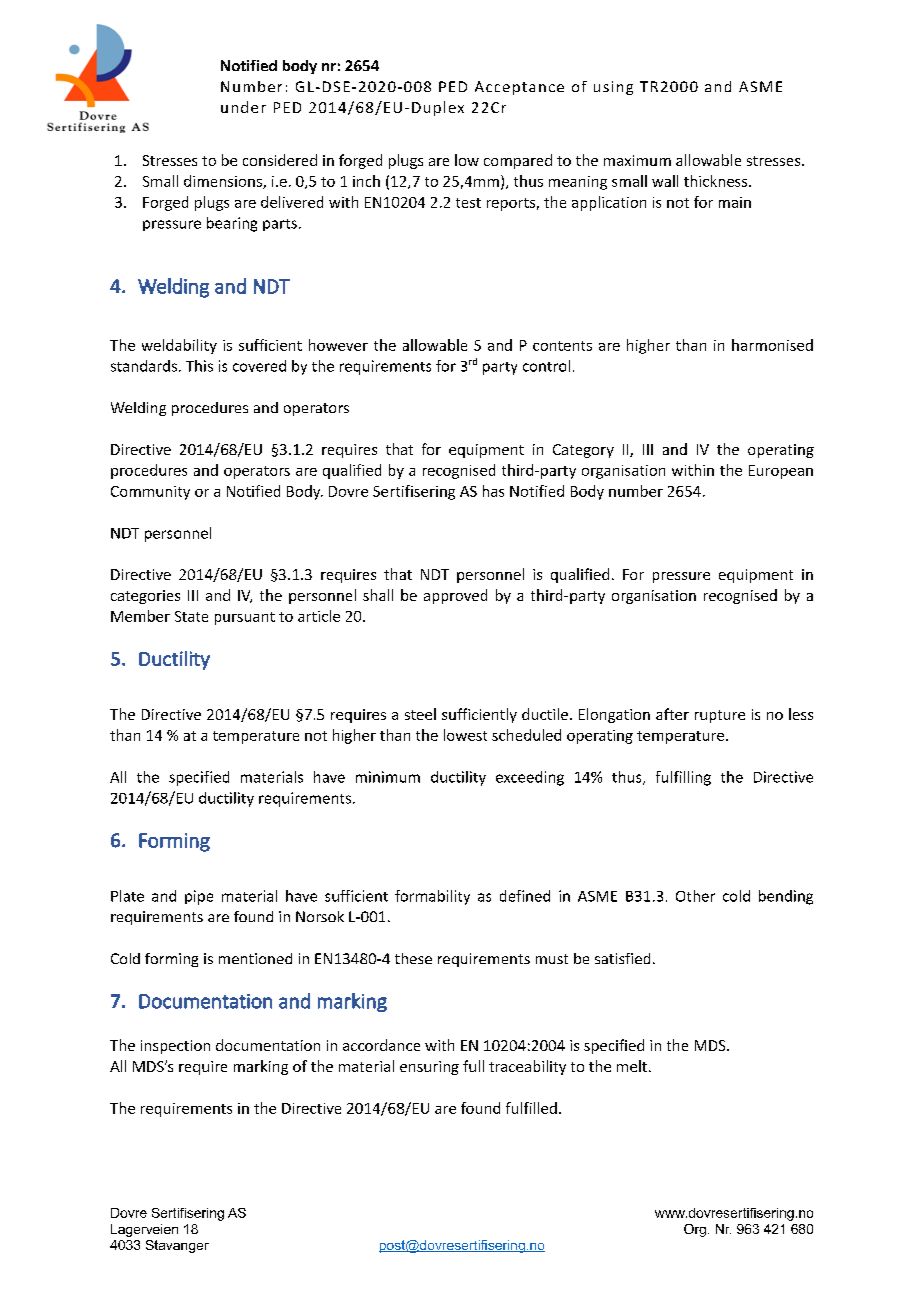 The height and width of the page is (1308, 924). What do you see at coordinates (199, 366) in the page?
I see `This` at bounding box center [199, 366].
